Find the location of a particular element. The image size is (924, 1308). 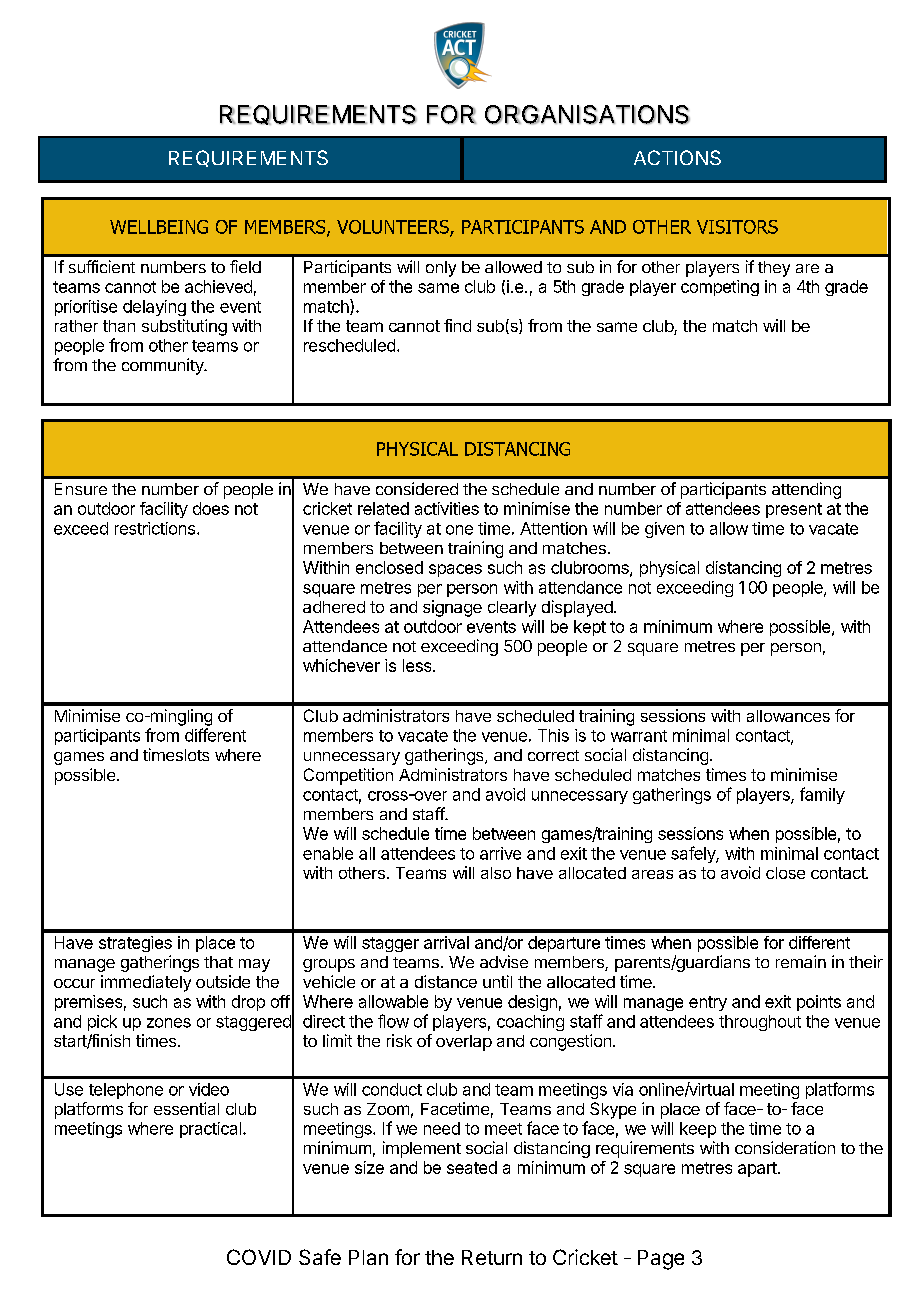

warrant is located at coordinates (639, 736).
